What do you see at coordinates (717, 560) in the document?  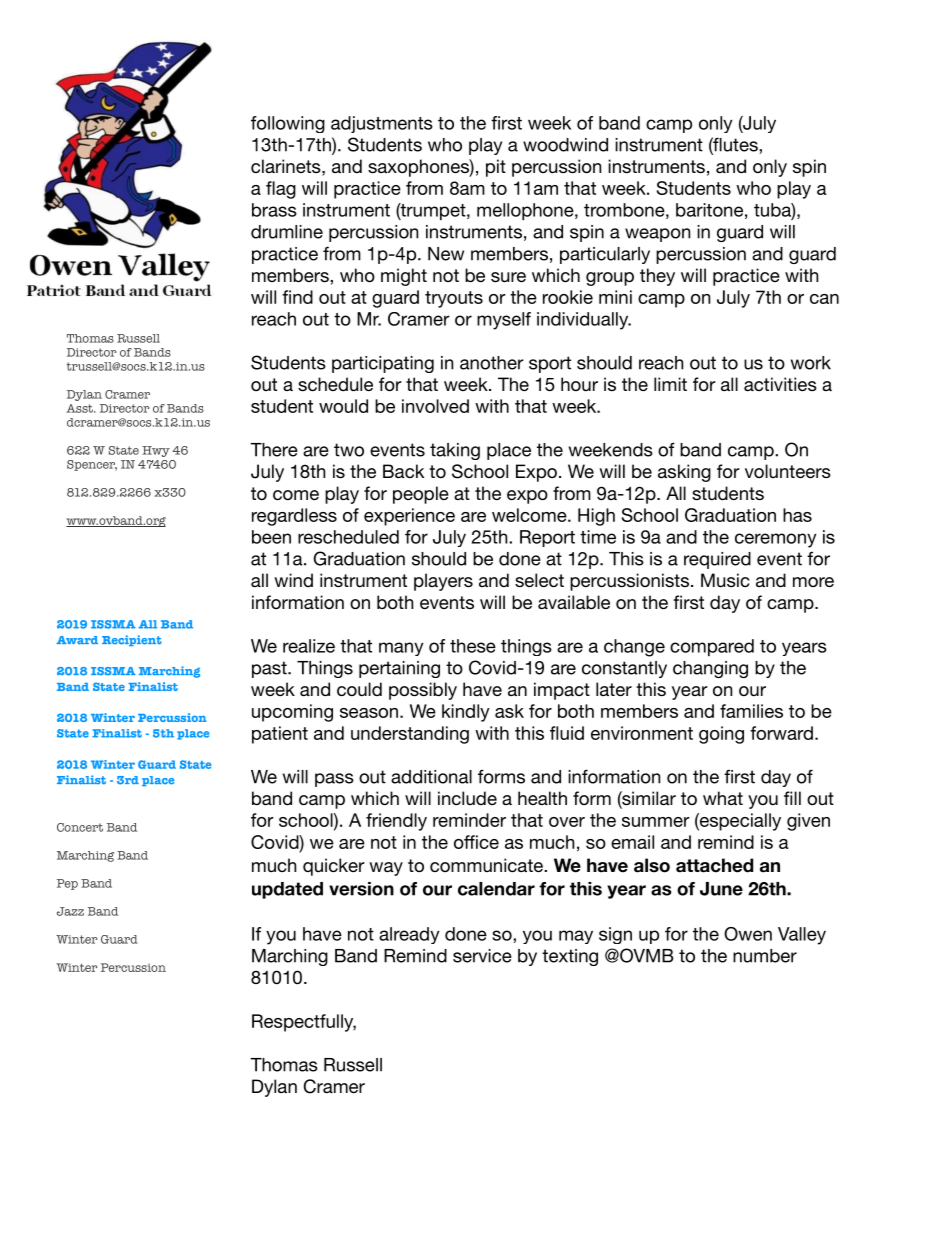 I see `required` at bounding box center [717, 560].
